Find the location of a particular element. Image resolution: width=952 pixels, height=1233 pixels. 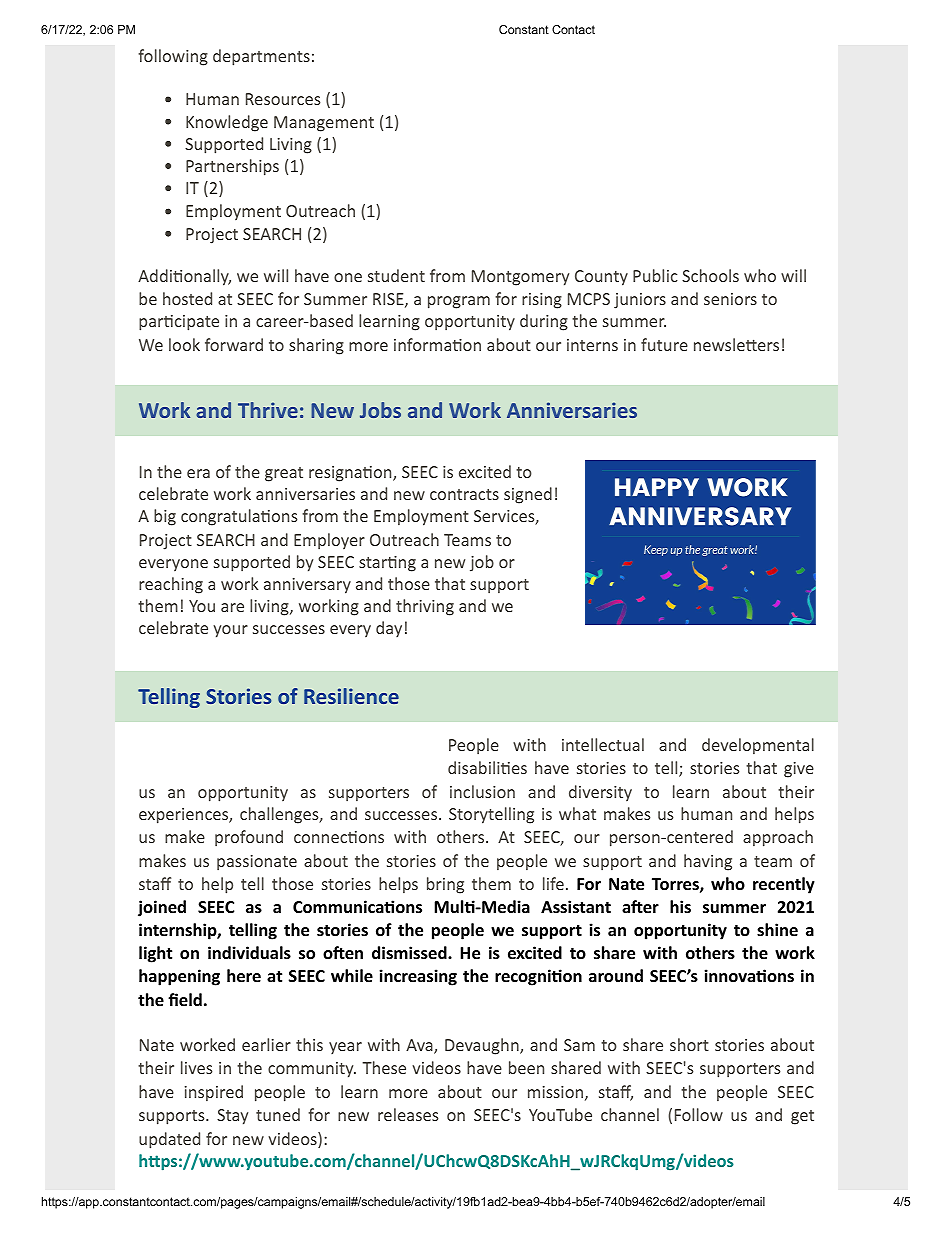

forward is located at coordinates (234, 344).
